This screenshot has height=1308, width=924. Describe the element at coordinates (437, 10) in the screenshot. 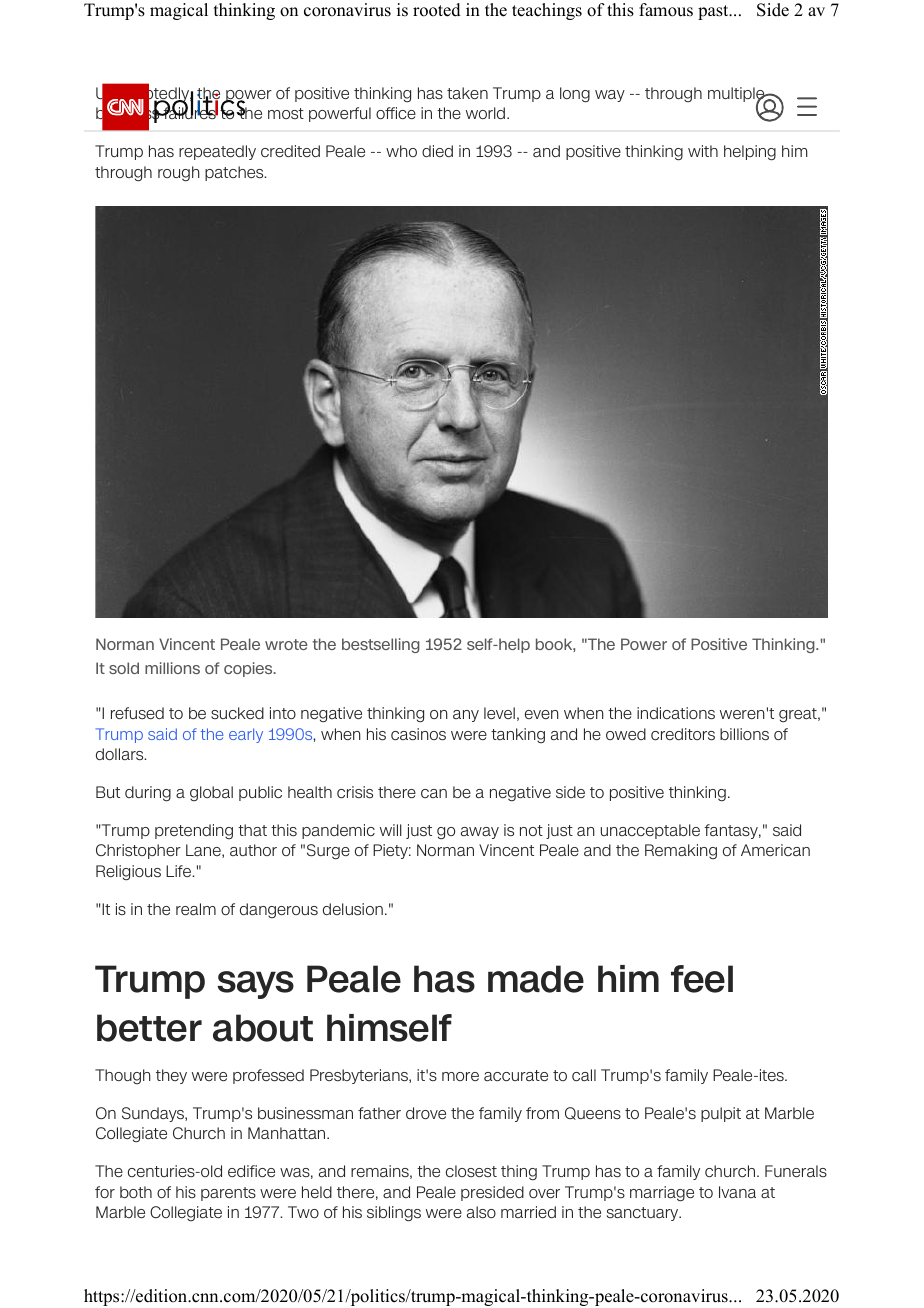

I see `rooted` at that location.
